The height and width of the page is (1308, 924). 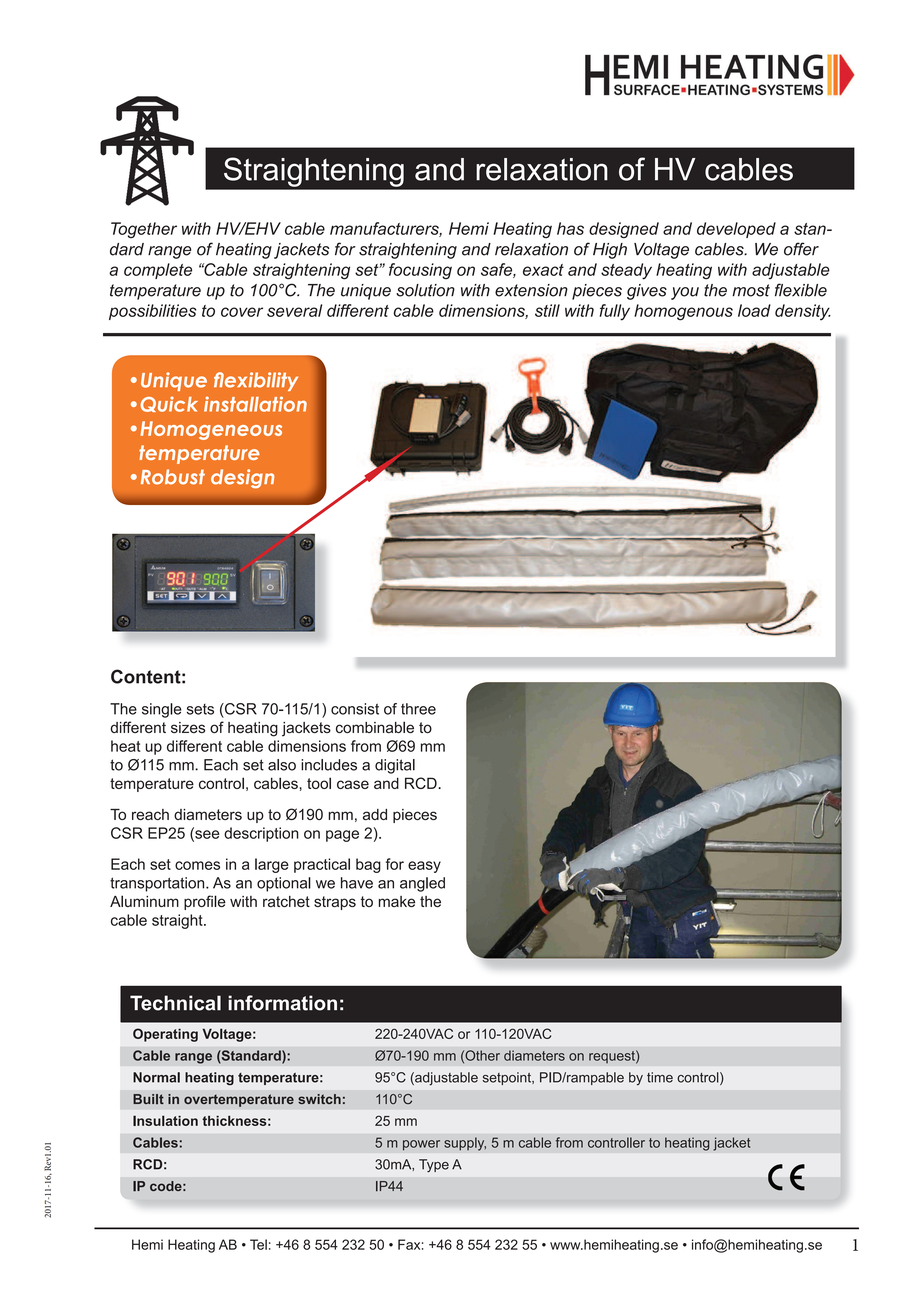 What do you see at coordinates (660, 1077) in the page?
I see `time` at bounding box center [660, 1077].
